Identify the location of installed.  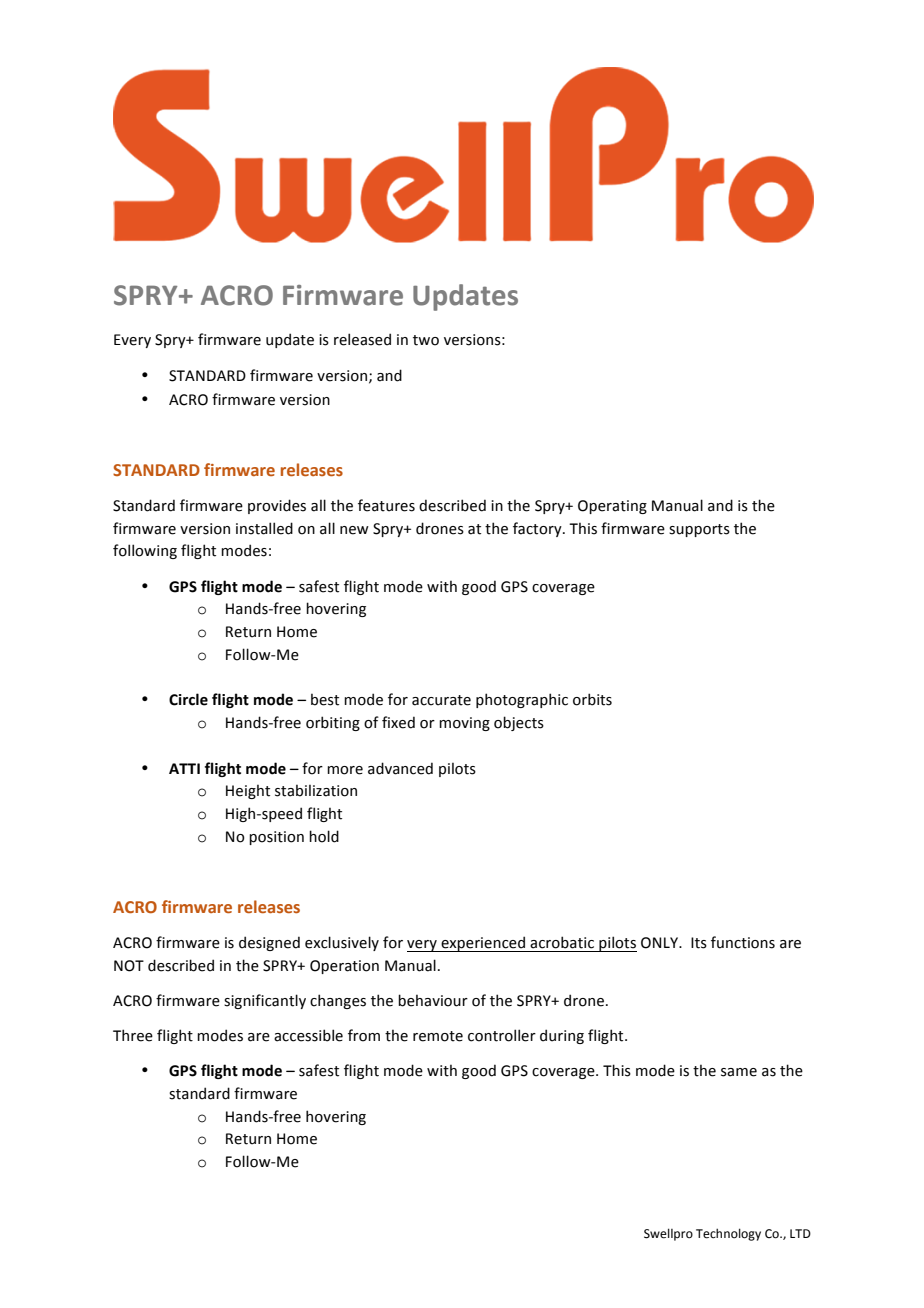
(264, 528).
